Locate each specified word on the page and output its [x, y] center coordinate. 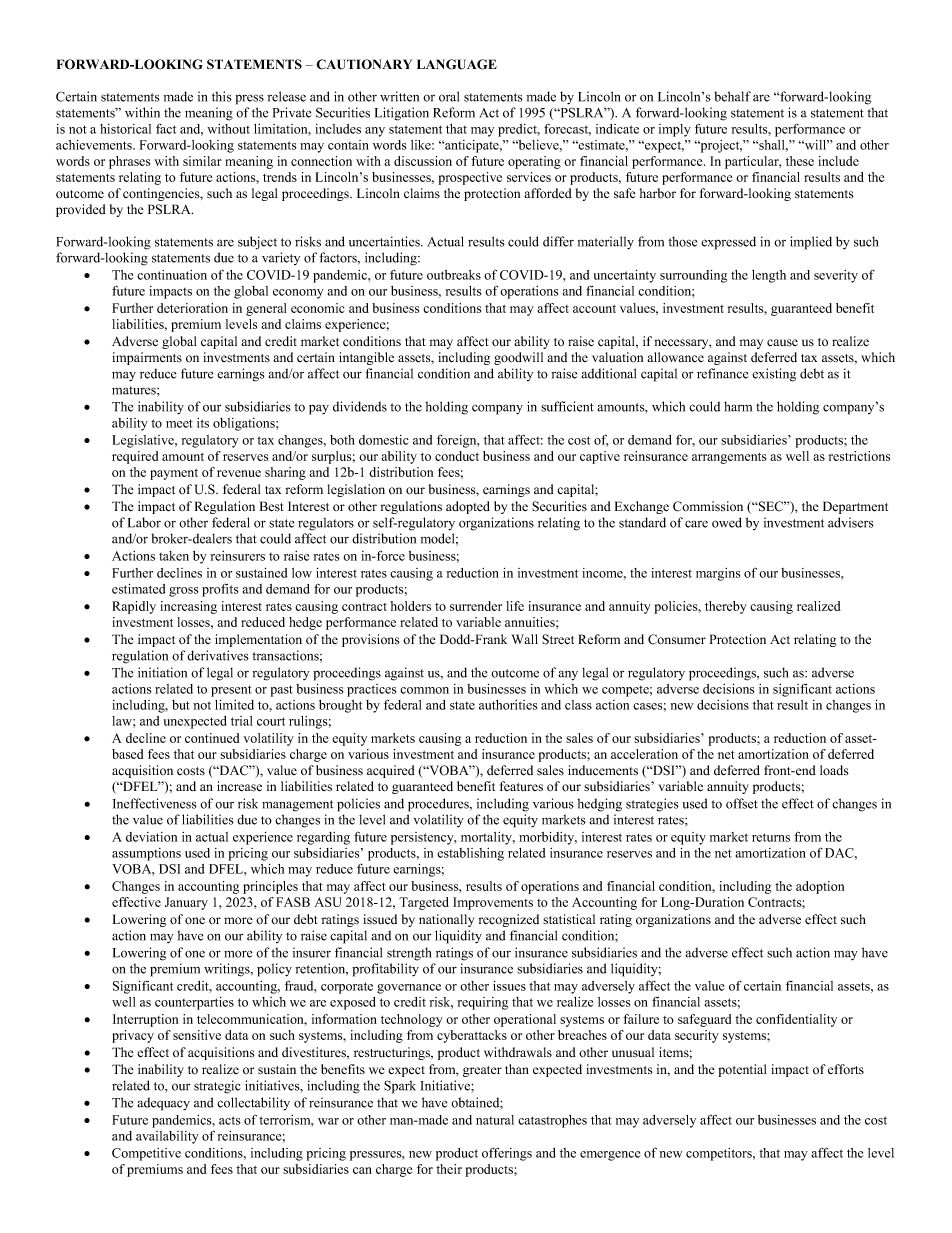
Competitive [146, 1154]
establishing [470, 854]
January [186, 903]
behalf [732, 96]
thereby [726, 607]
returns [771, 837]
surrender [476, 606]
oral [449, 96]
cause [782, 343]
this [222, 96]
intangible [366, 358]
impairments [147, 358]
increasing [189, 607]
